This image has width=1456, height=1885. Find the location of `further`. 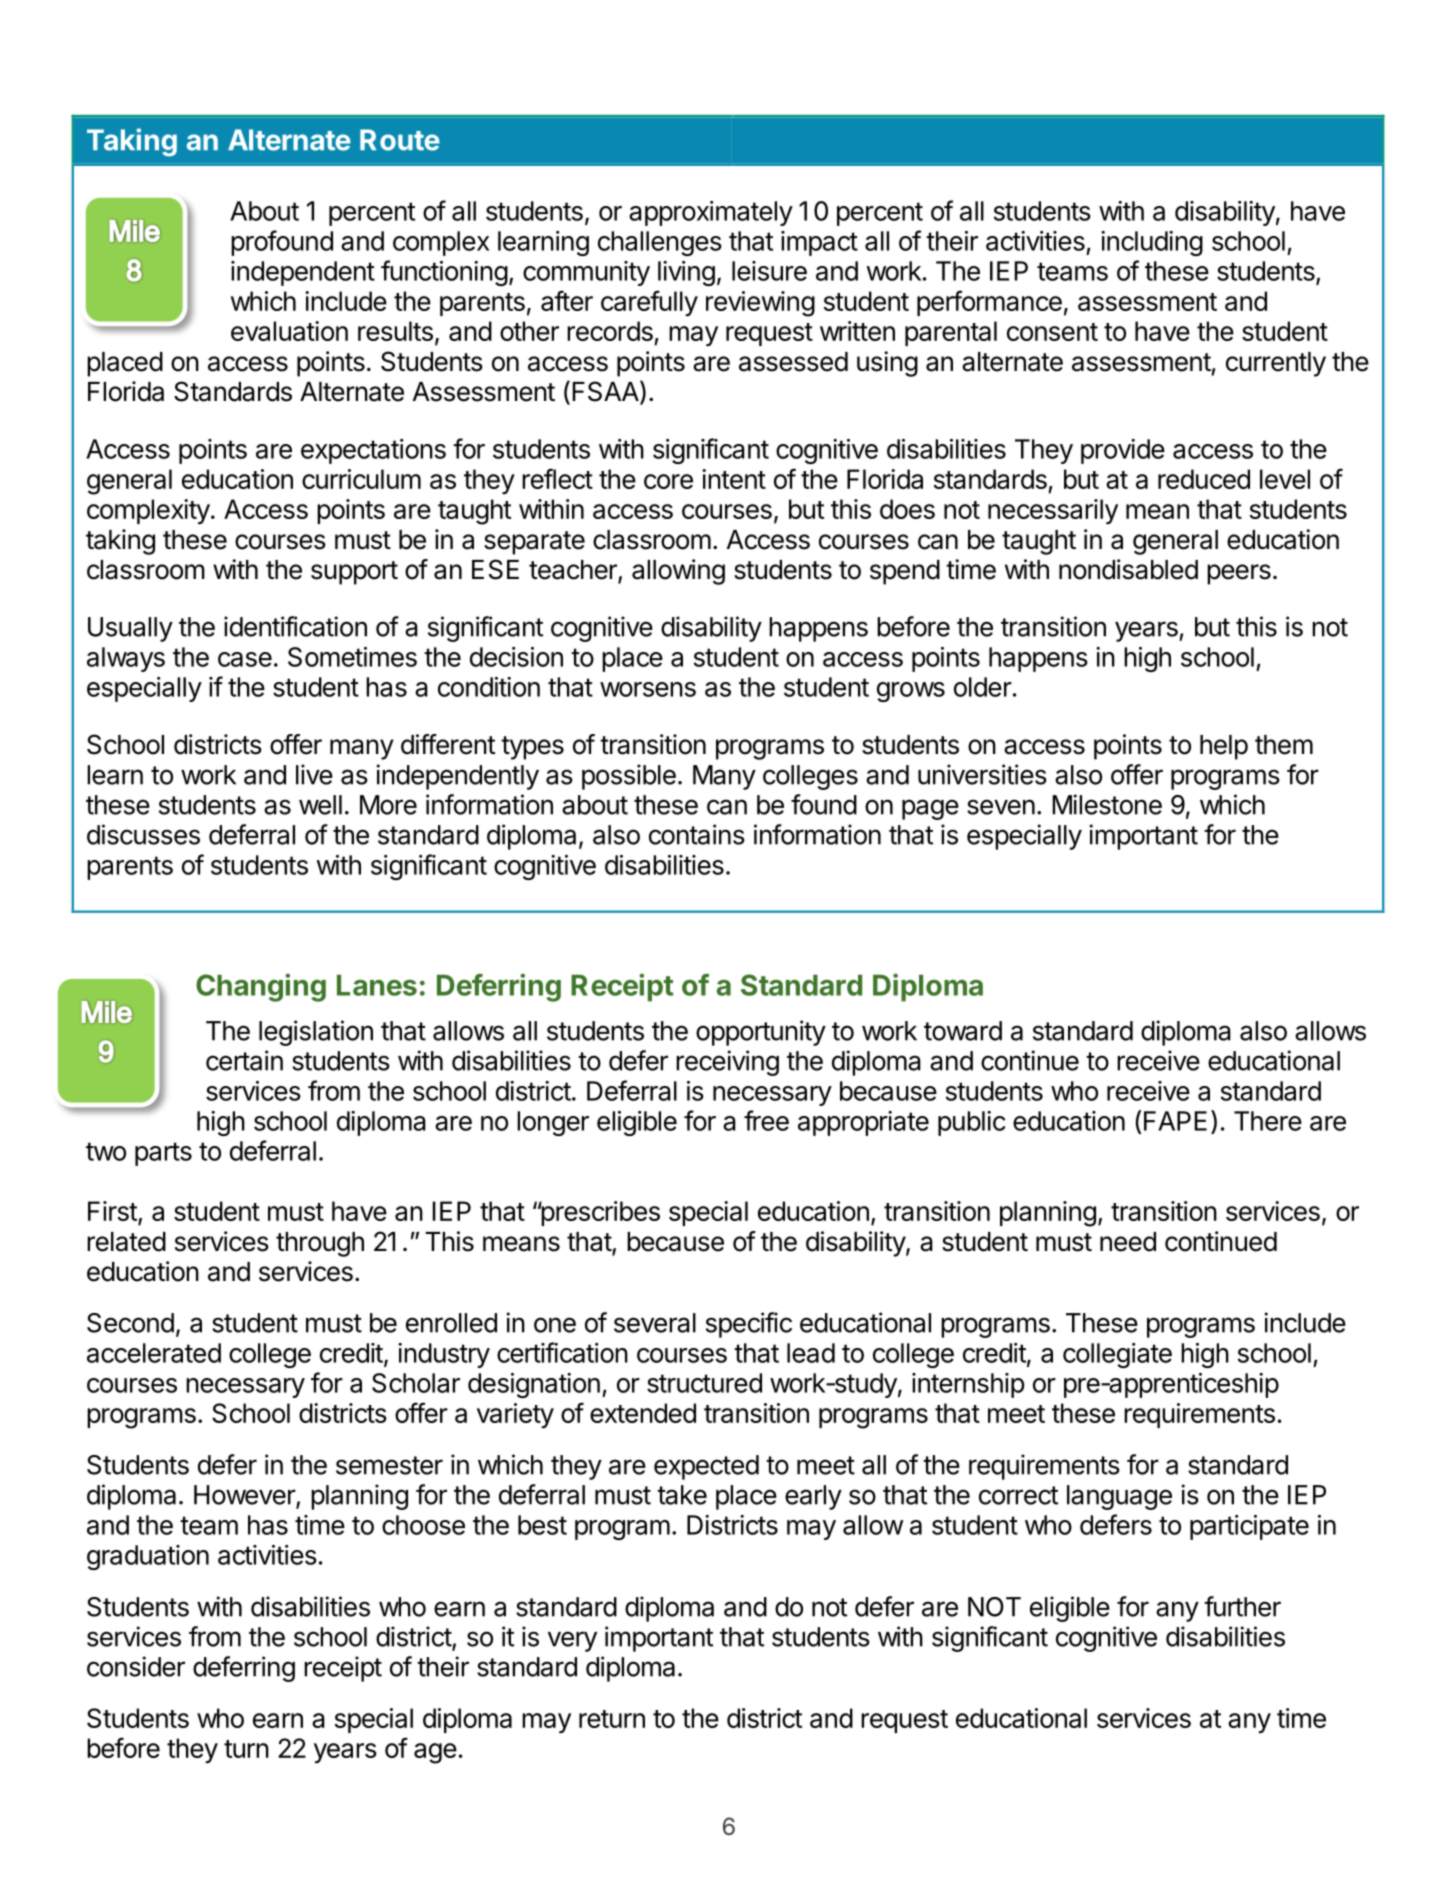

further is located at coordinates (1242, 1606).
